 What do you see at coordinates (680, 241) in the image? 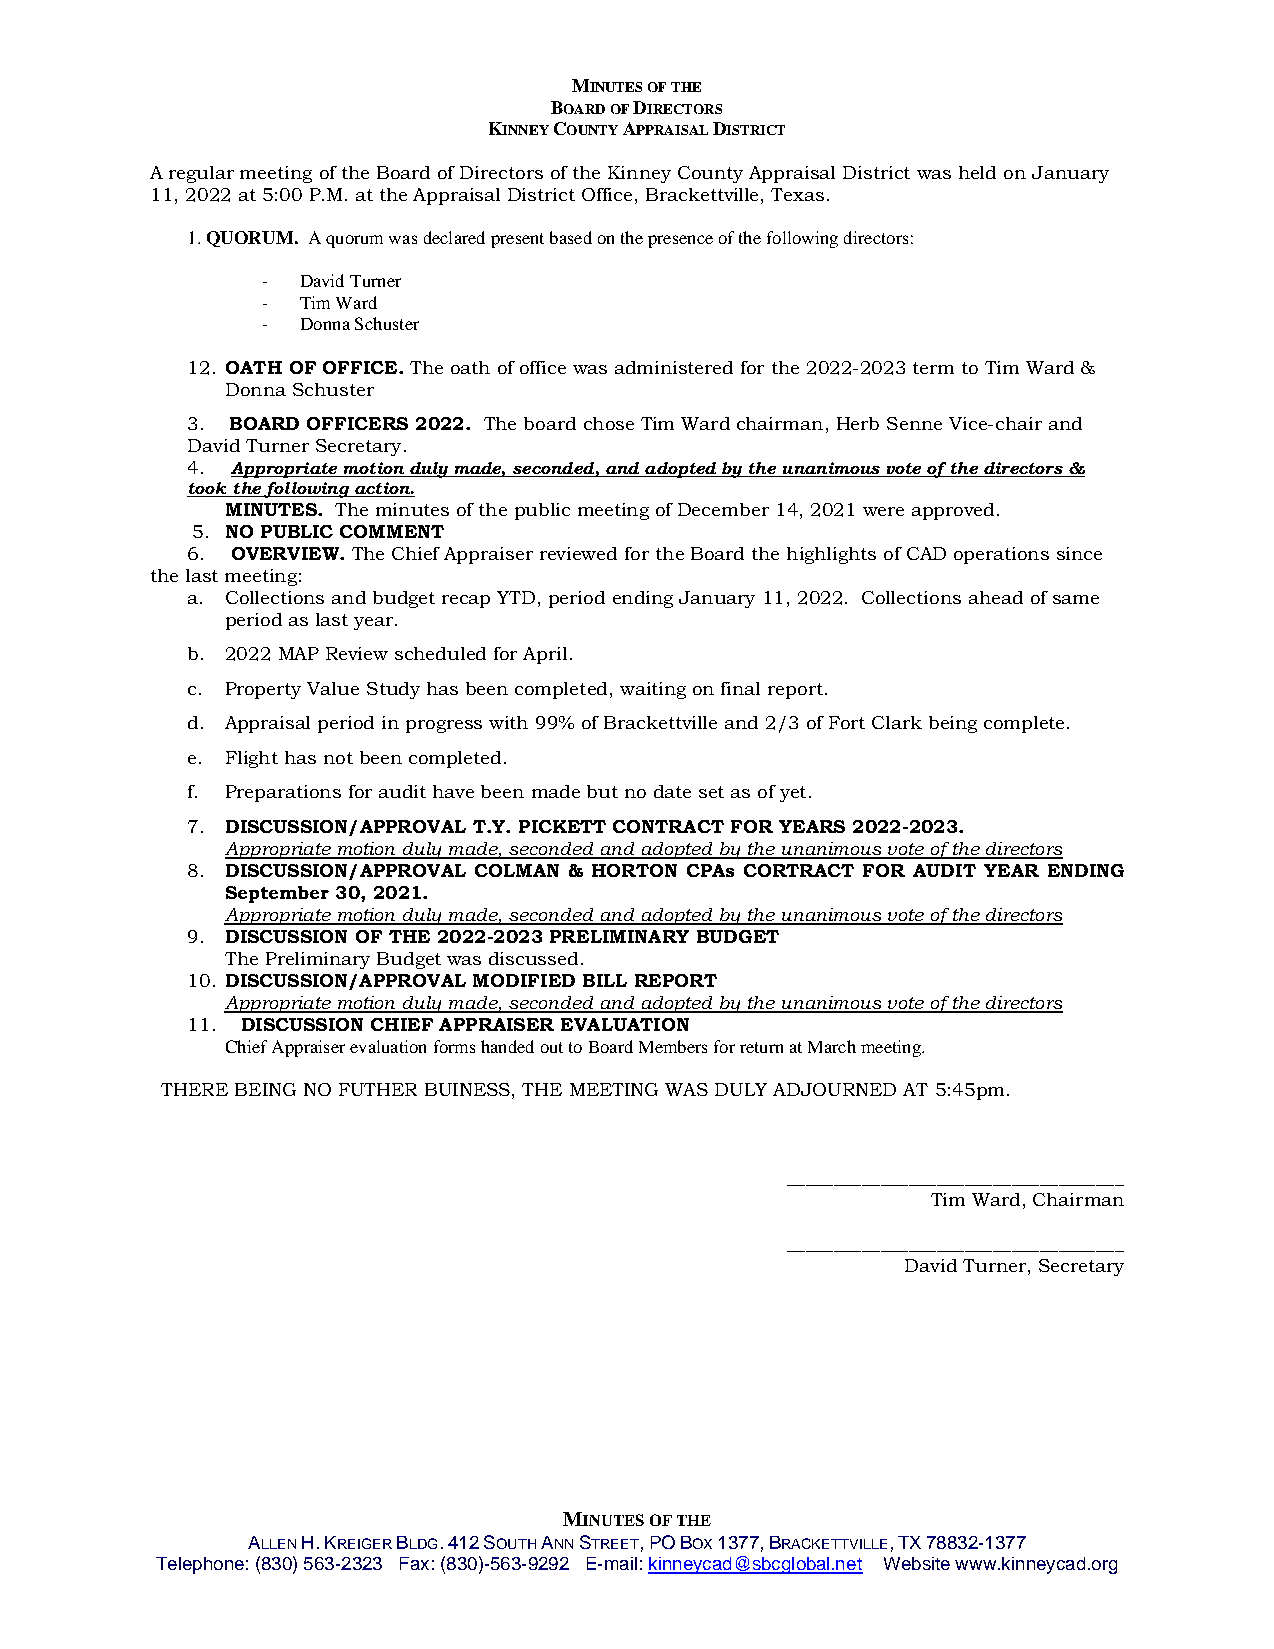
I see `presence` at bounding box center [680, 241].
